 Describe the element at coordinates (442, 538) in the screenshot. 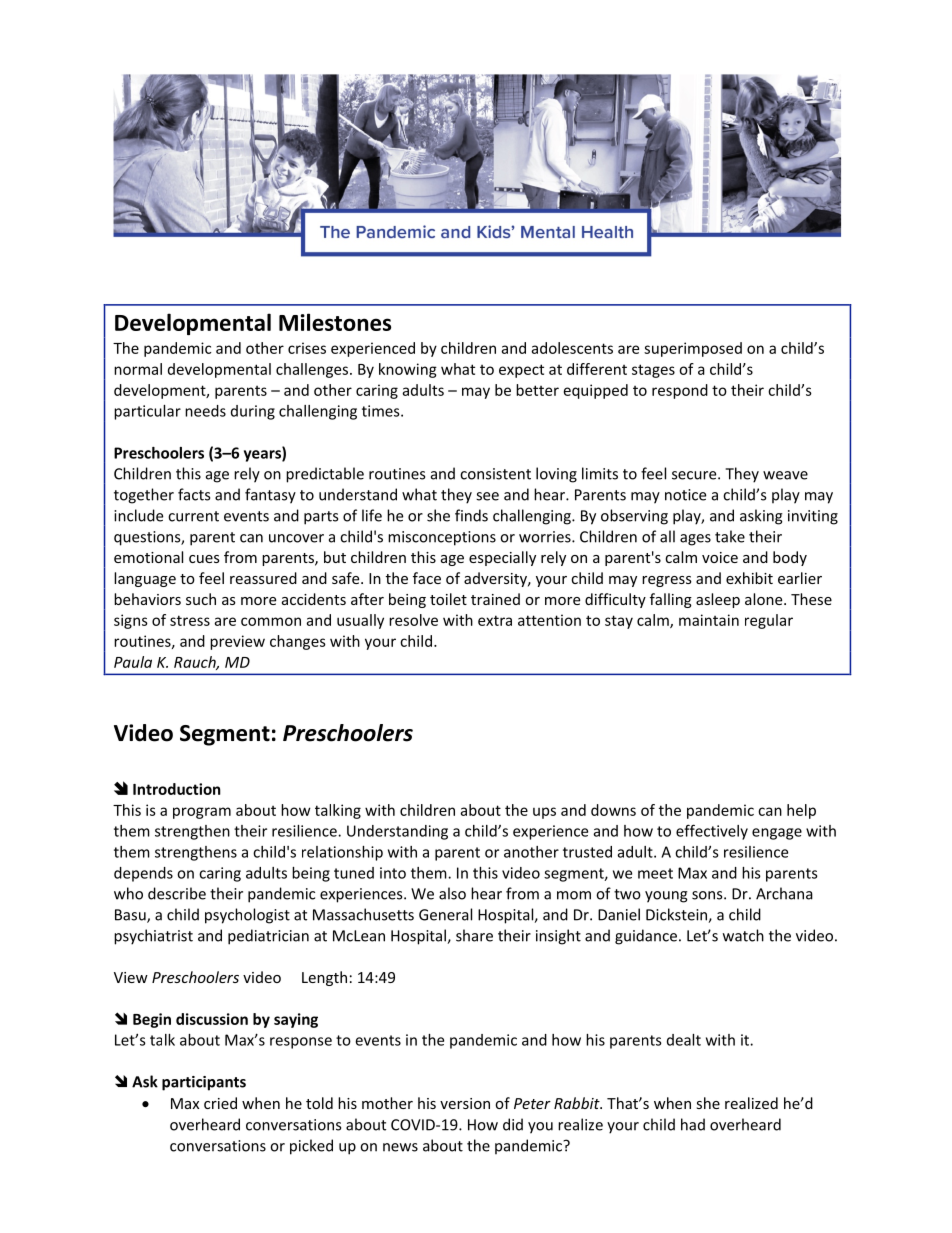

I see `misconceptions` at that location.
